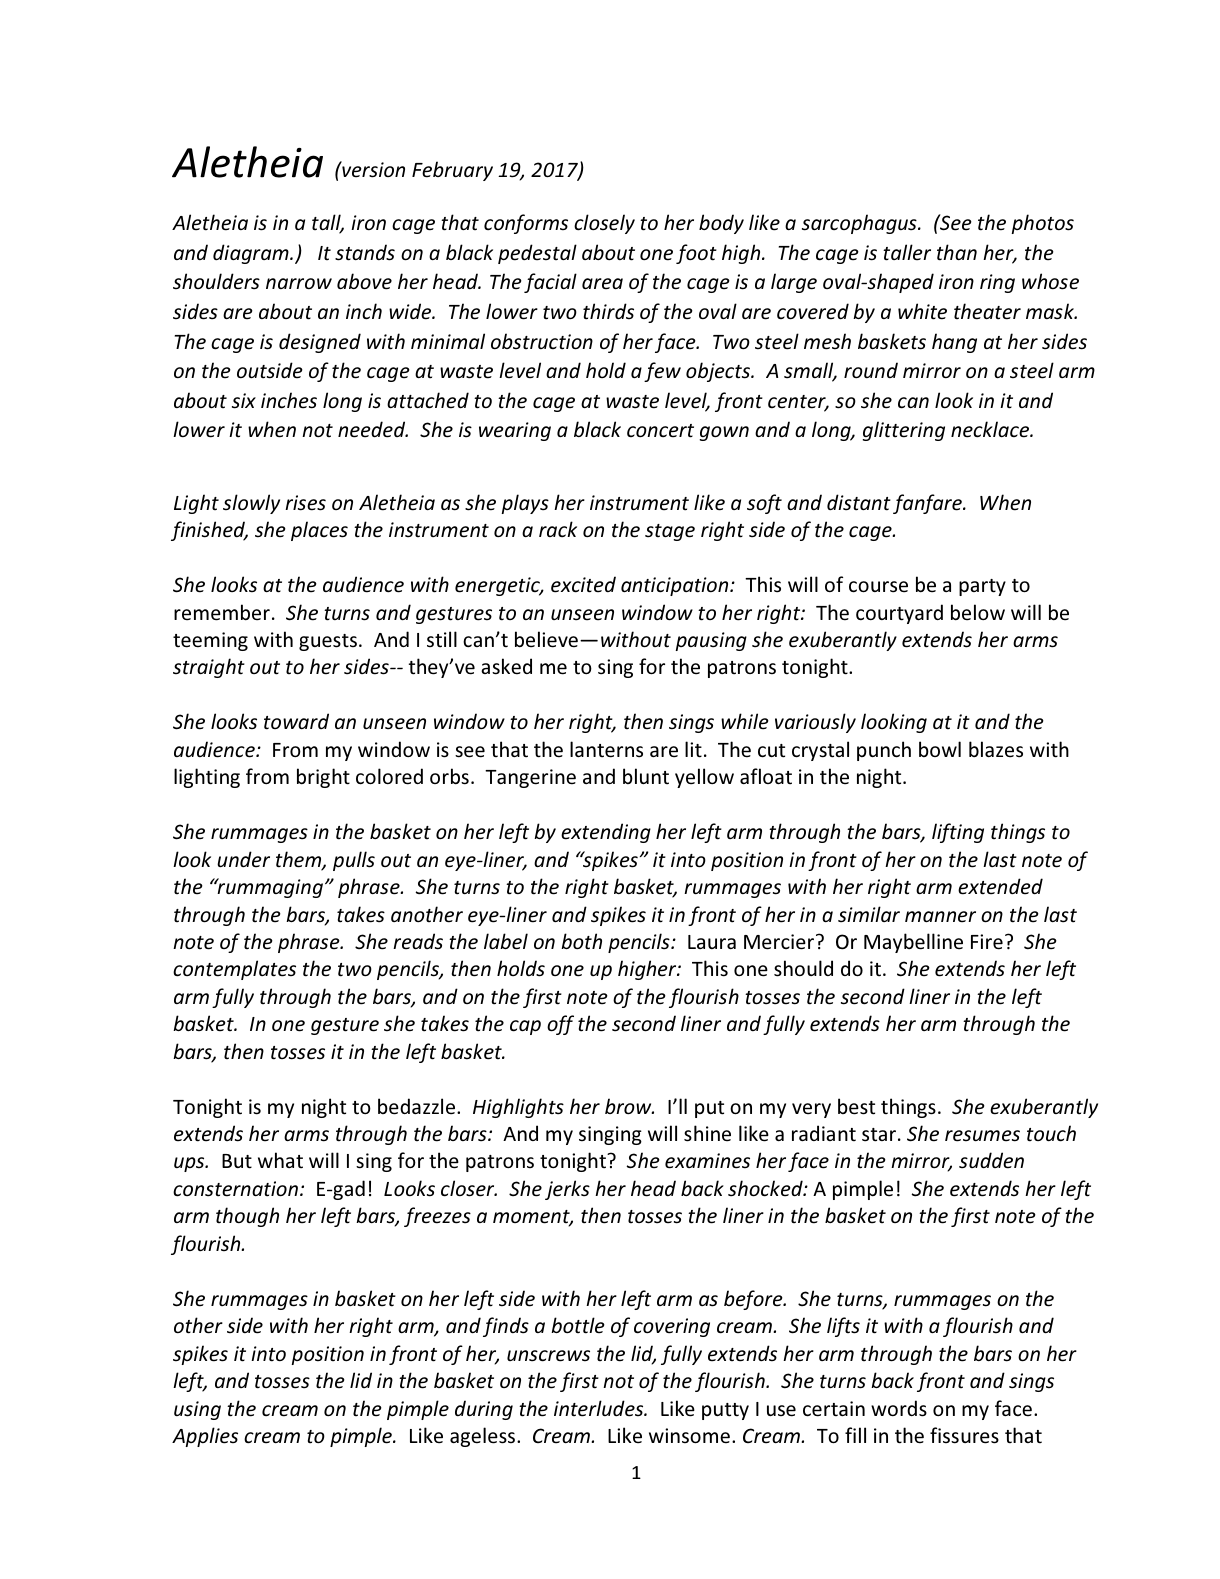 The image size is (1220, 1579). I want to click on needed, so click(373, 429).
